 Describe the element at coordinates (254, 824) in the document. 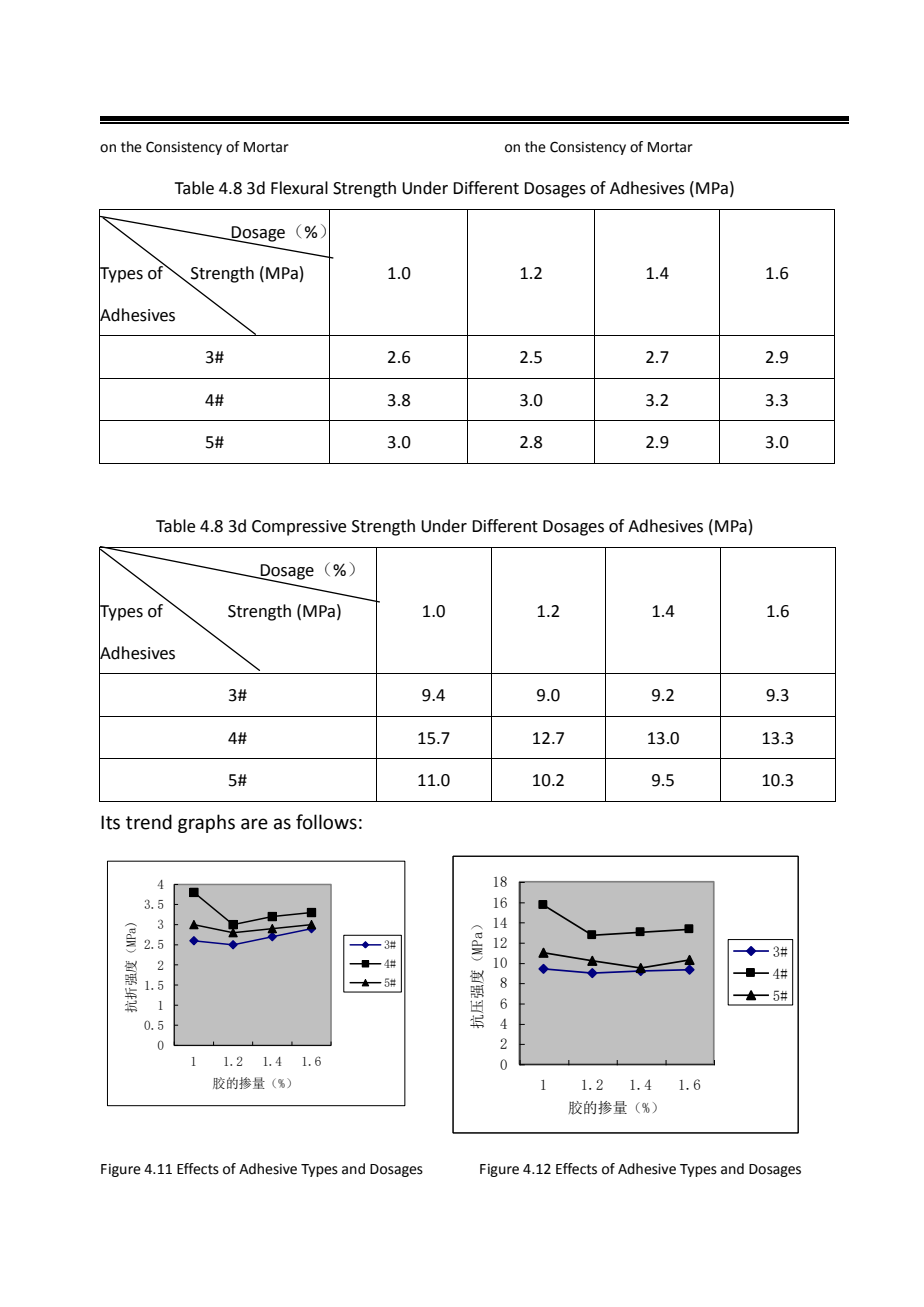

I see `are` at that location.
